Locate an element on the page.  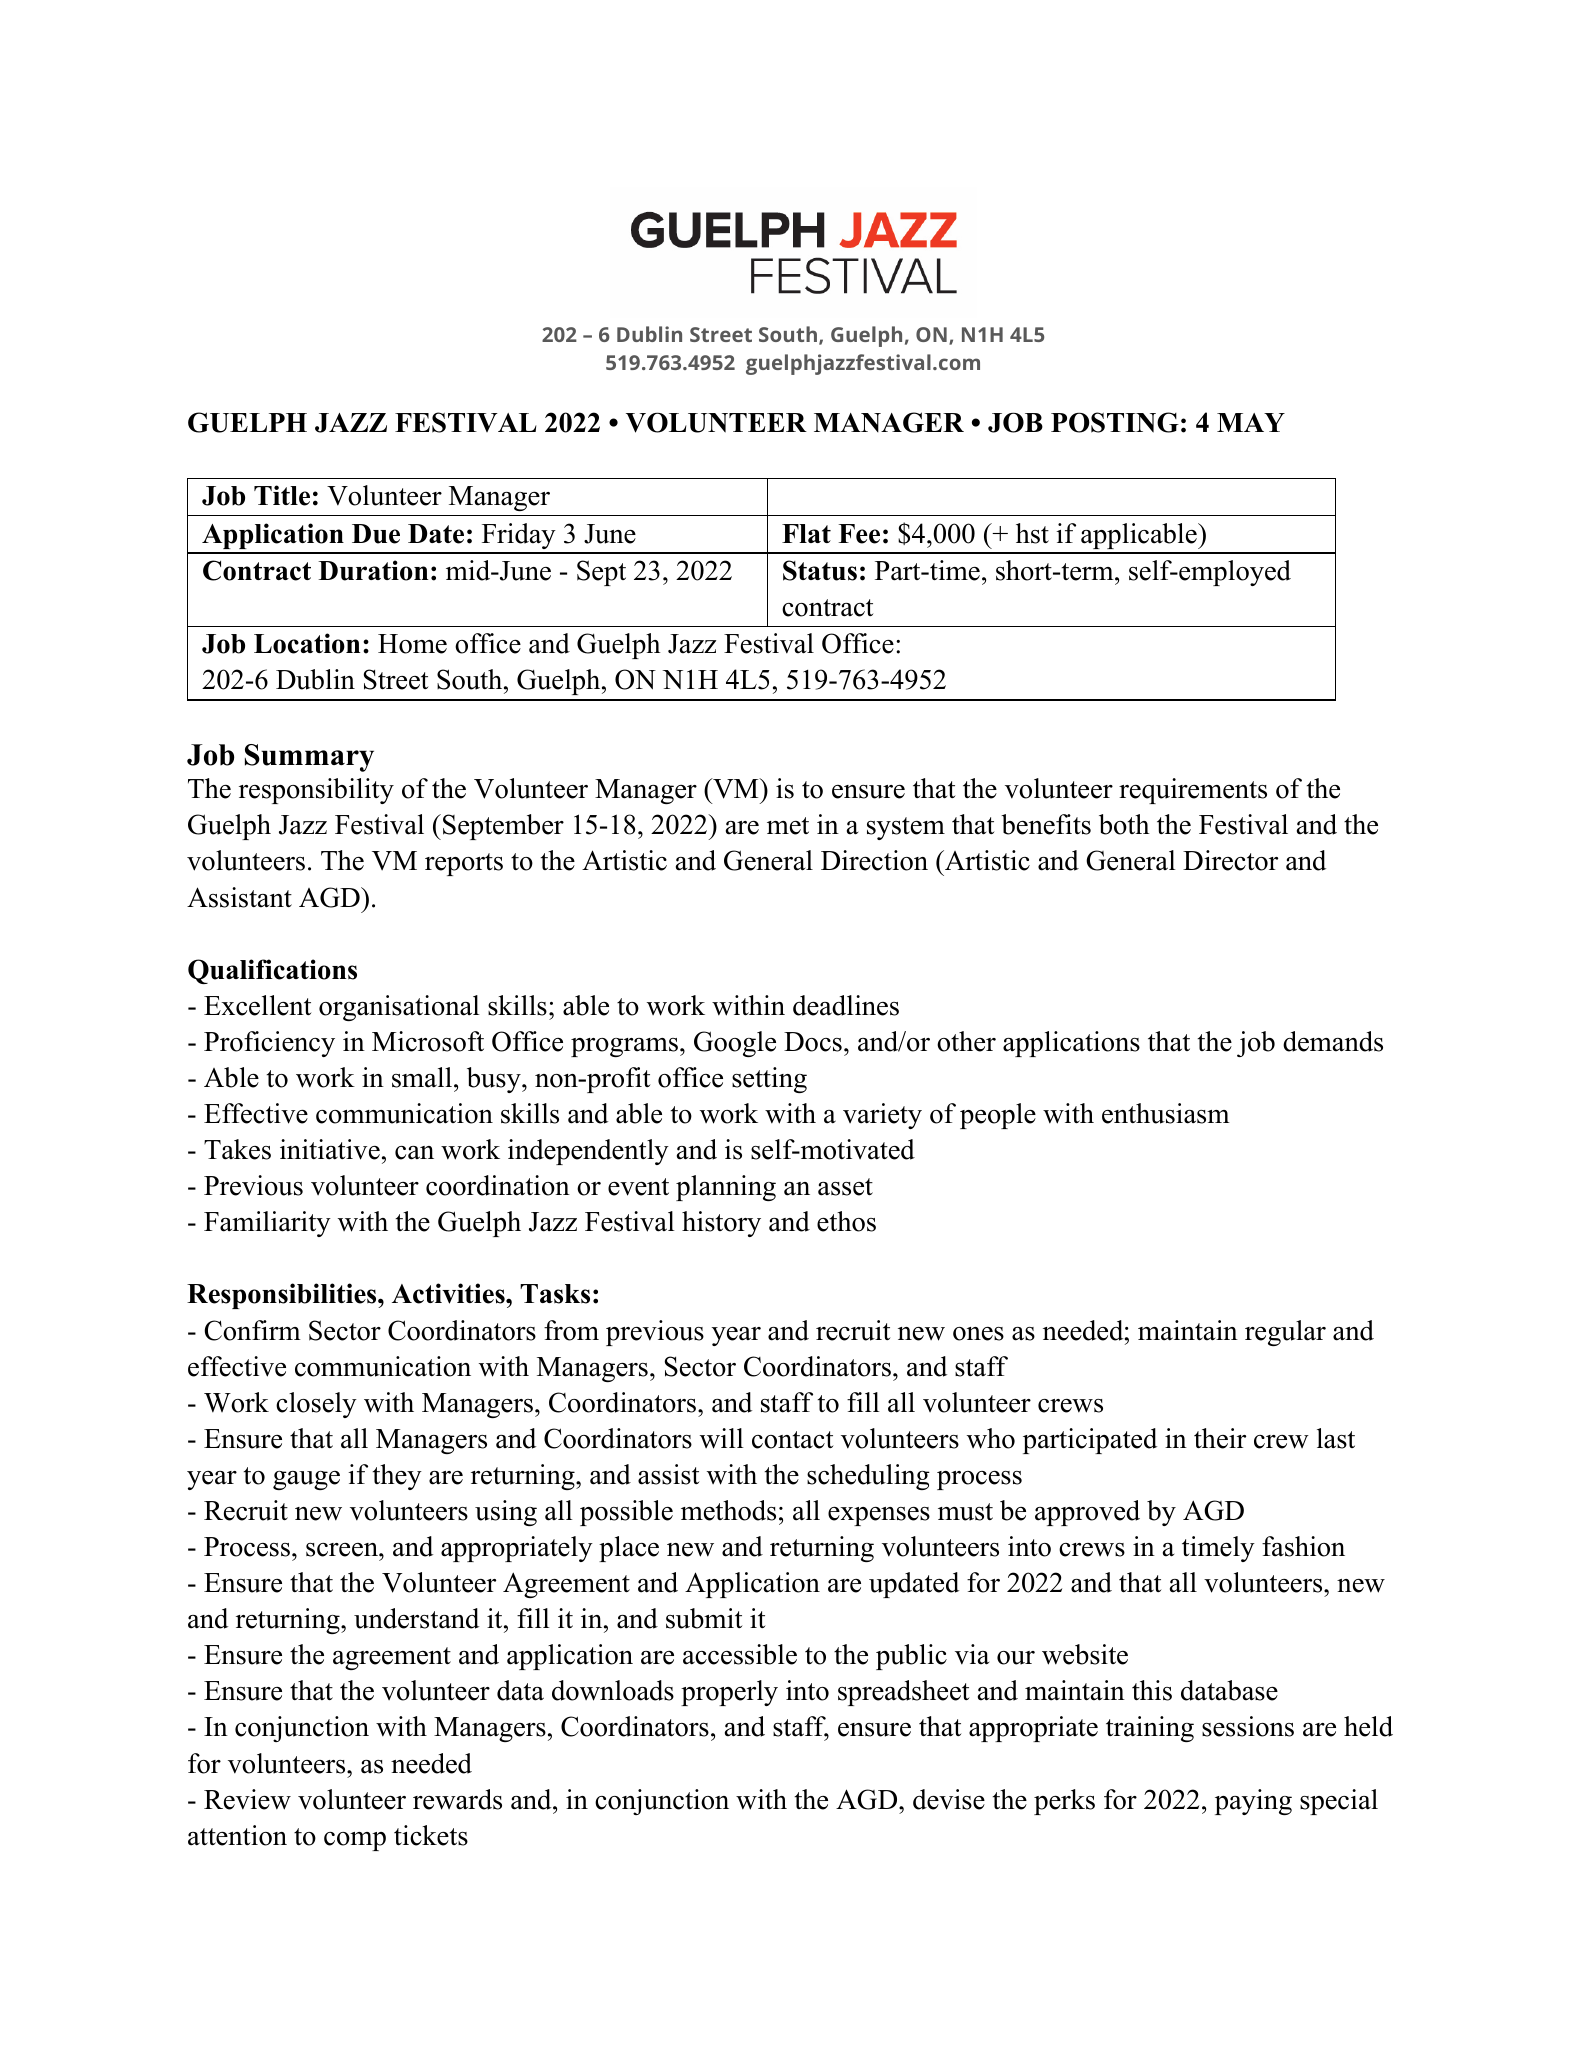
Title is located at coordinates (282, 495).
